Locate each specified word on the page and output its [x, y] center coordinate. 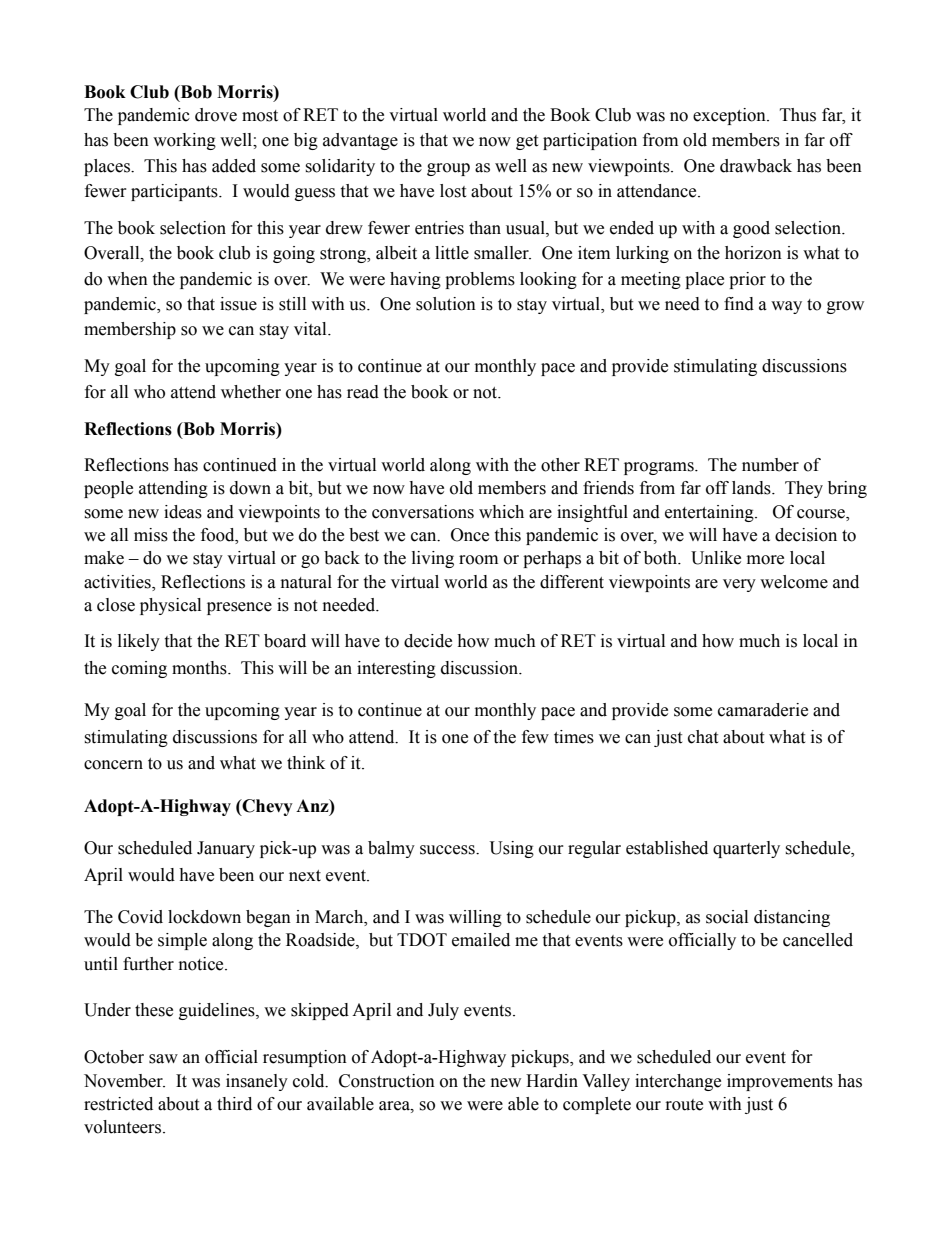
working [184, 141]
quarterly [746, 849]
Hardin [552, 1081]
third [234, 1104]
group [448, 169]
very [739, 585]
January [226, 849]
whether [251, 392]
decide [428, 641]
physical [170, 606]
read [363, 392]
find [739, 304]
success [448, 850]
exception [730, 116]
